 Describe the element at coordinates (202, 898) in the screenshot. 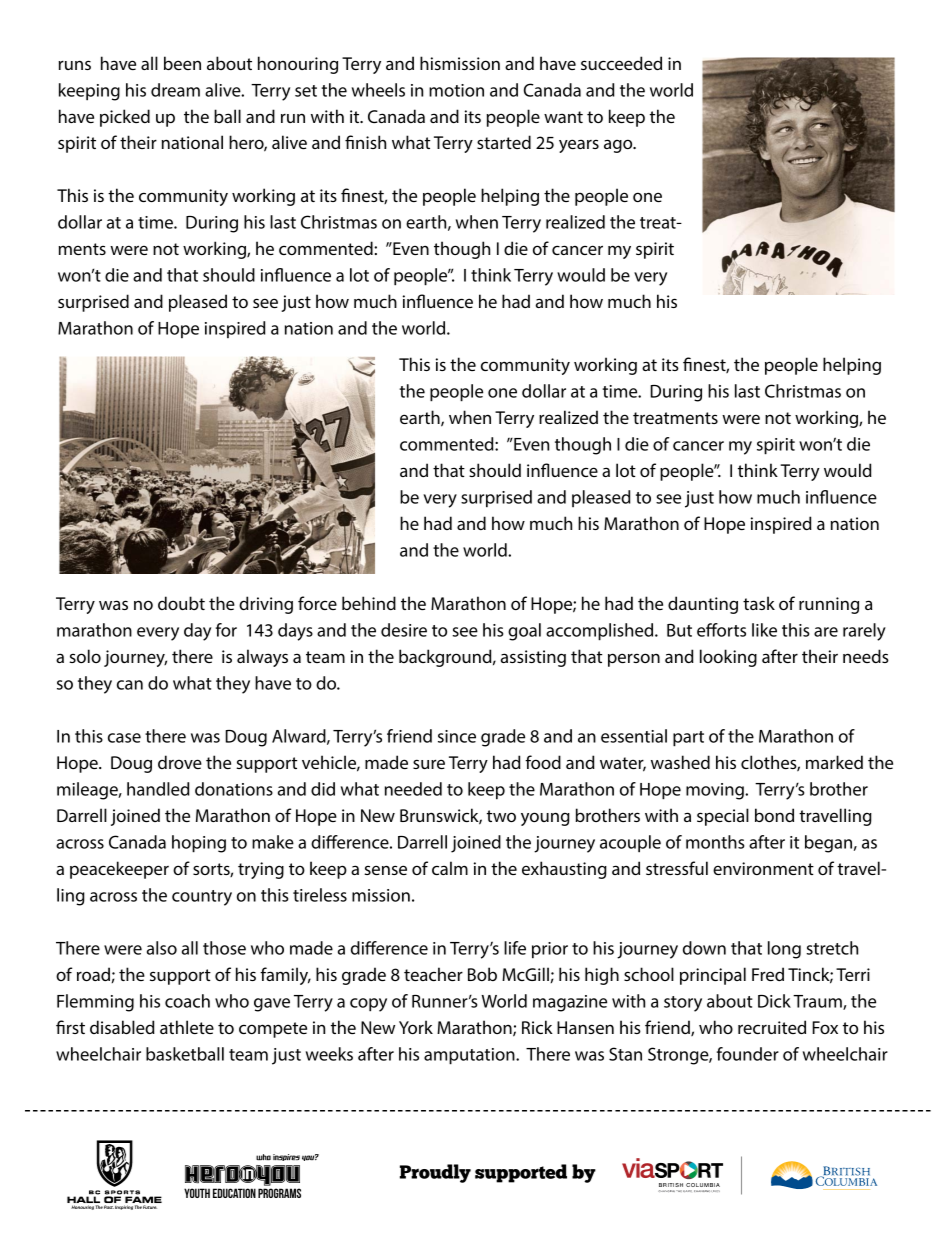

I see `country` at that location.
